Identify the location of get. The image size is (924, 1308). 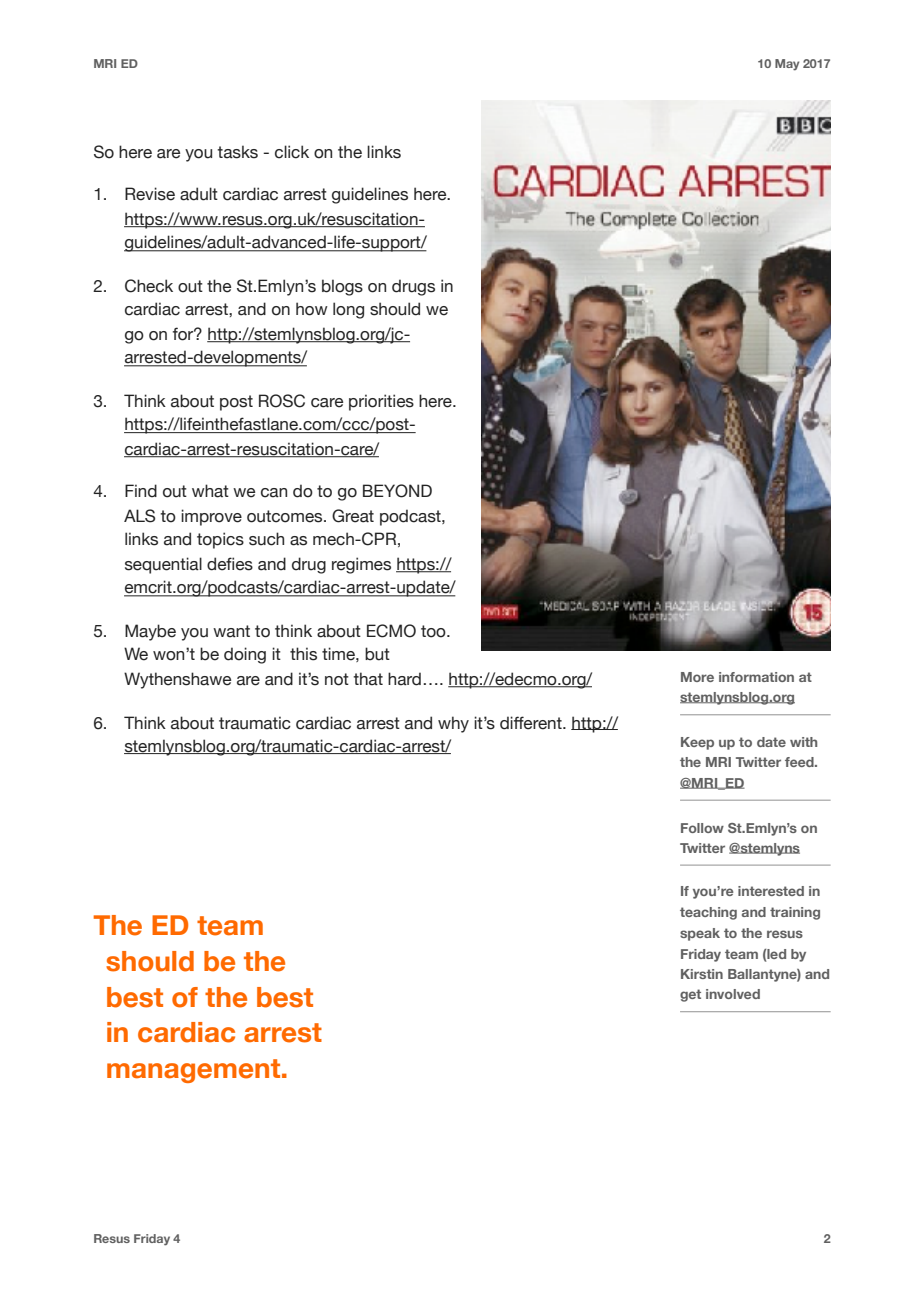
(690, 995).
